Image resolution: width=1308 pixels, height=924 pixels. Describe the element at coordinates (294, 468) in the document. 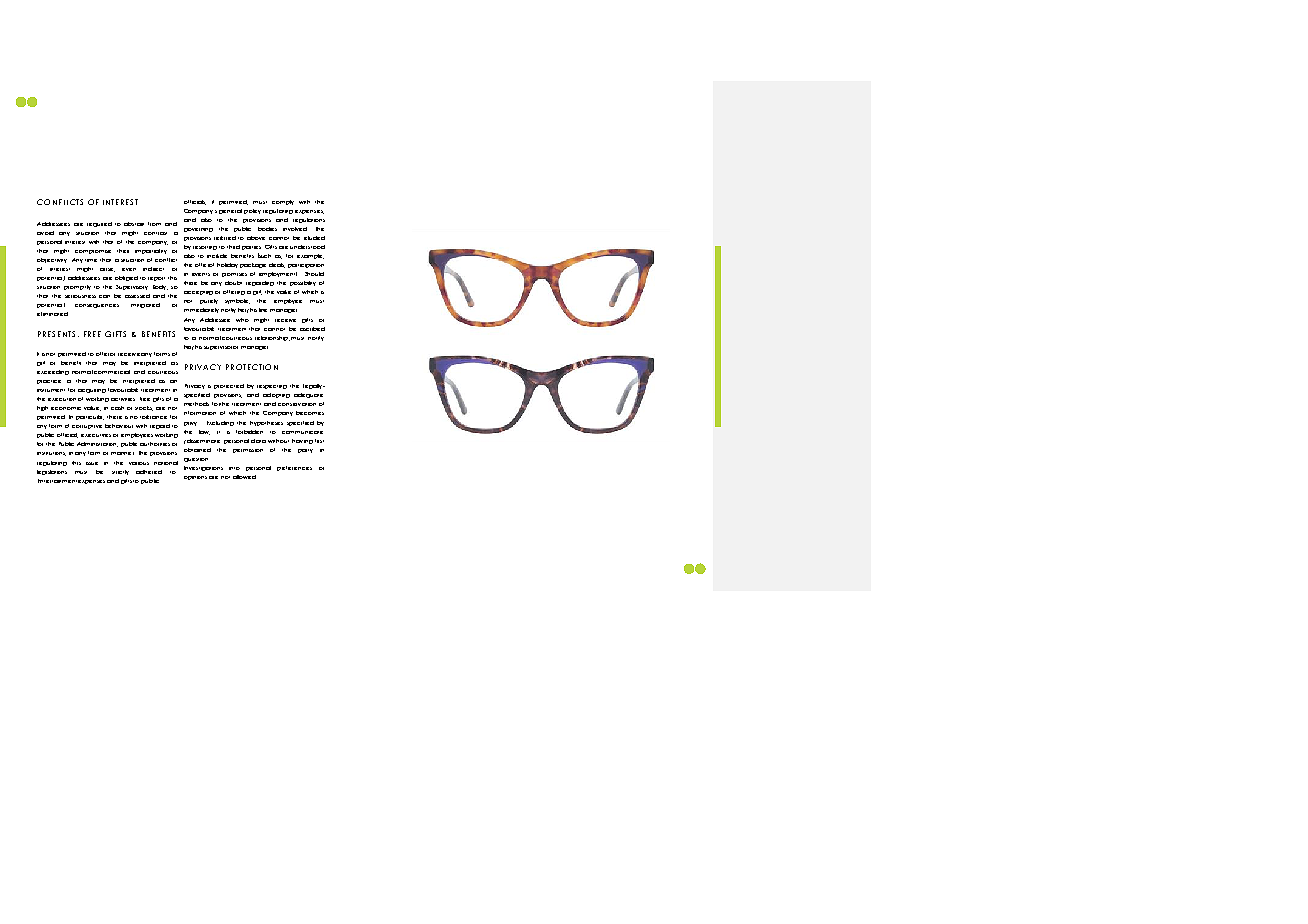

I see `preferences` at that location.
